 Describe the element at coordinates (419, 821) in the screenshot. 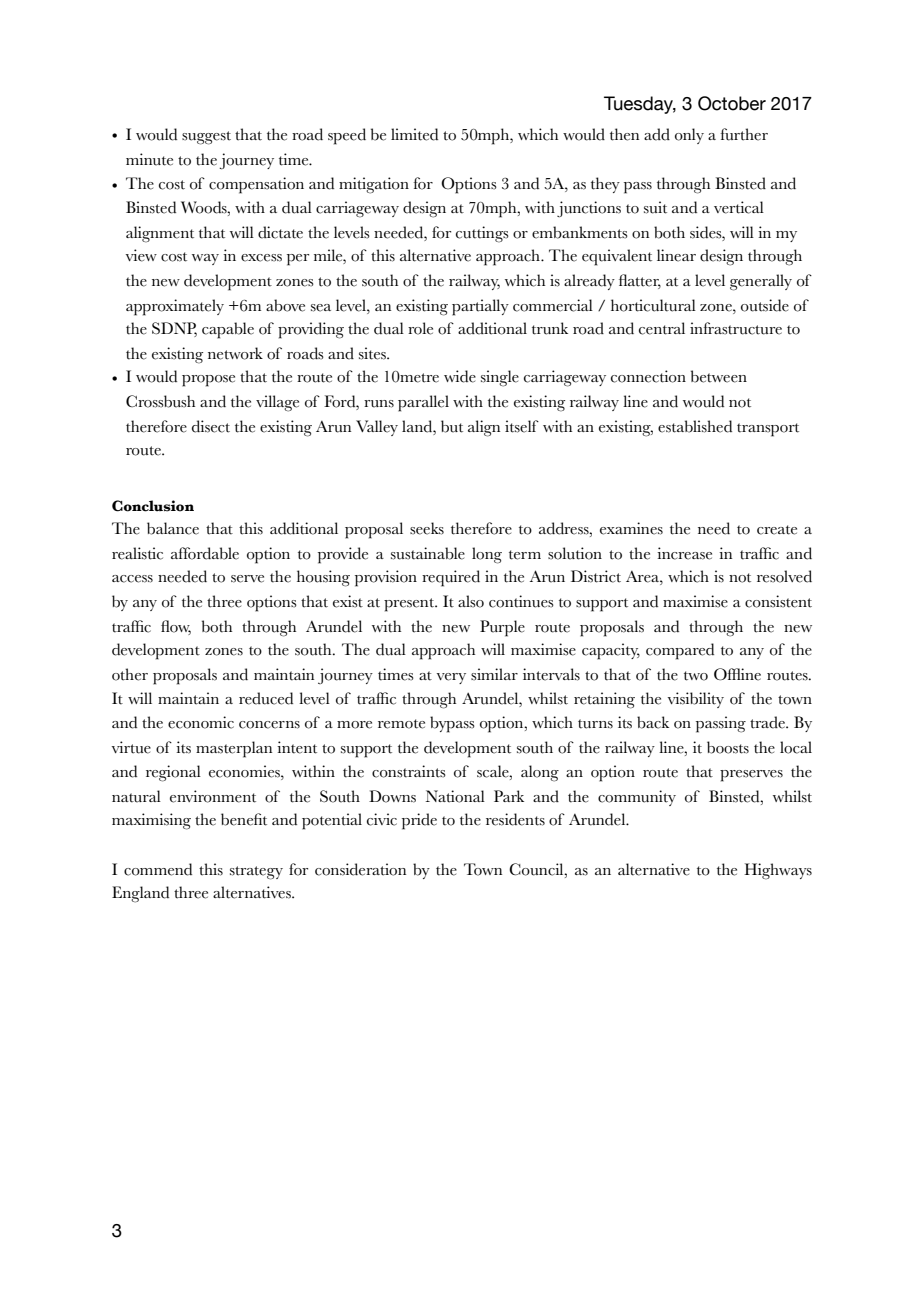

I see `pride` at that location.
